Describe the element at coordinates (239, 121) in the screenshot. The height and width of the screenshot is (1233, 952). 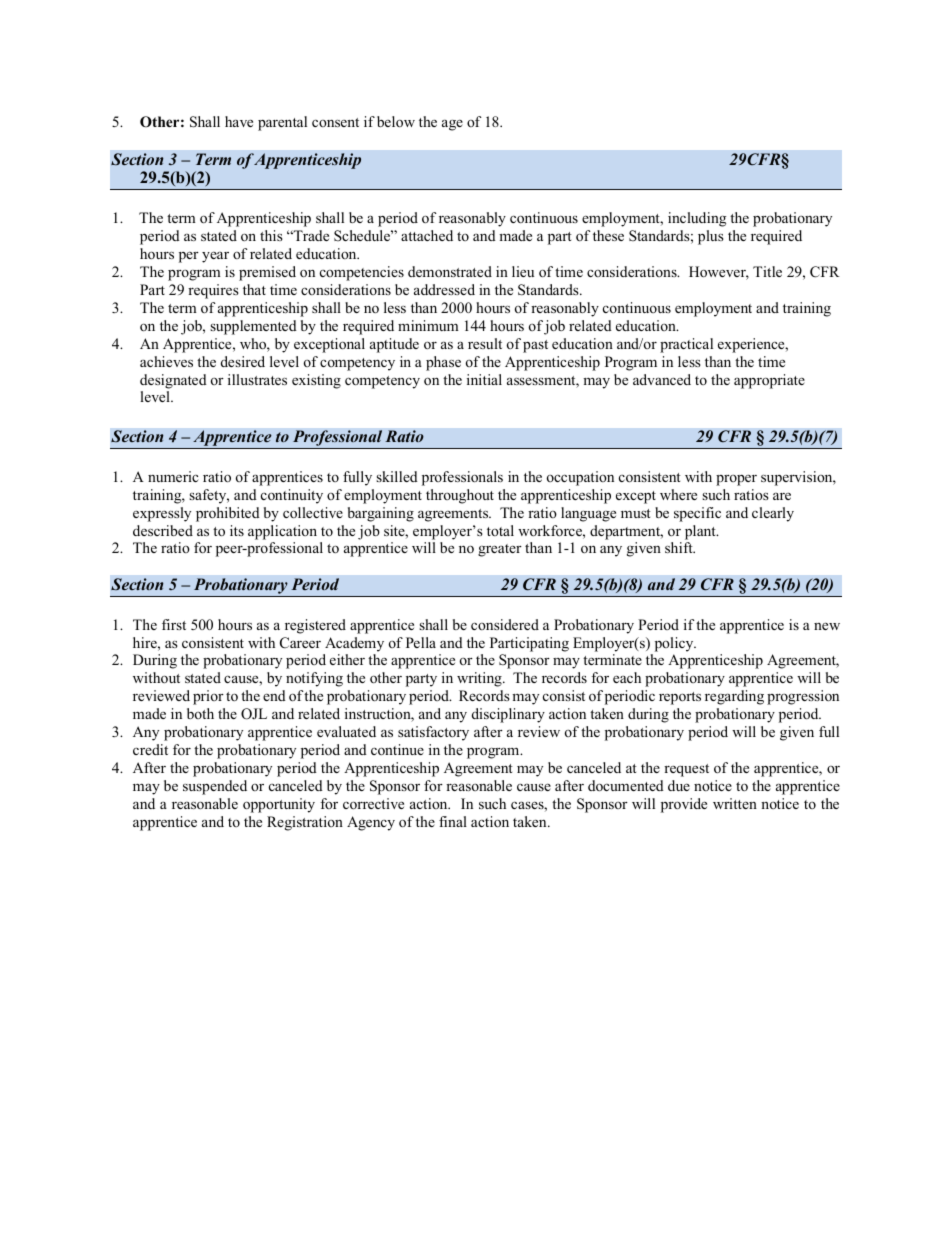
I see `have` at that location.
